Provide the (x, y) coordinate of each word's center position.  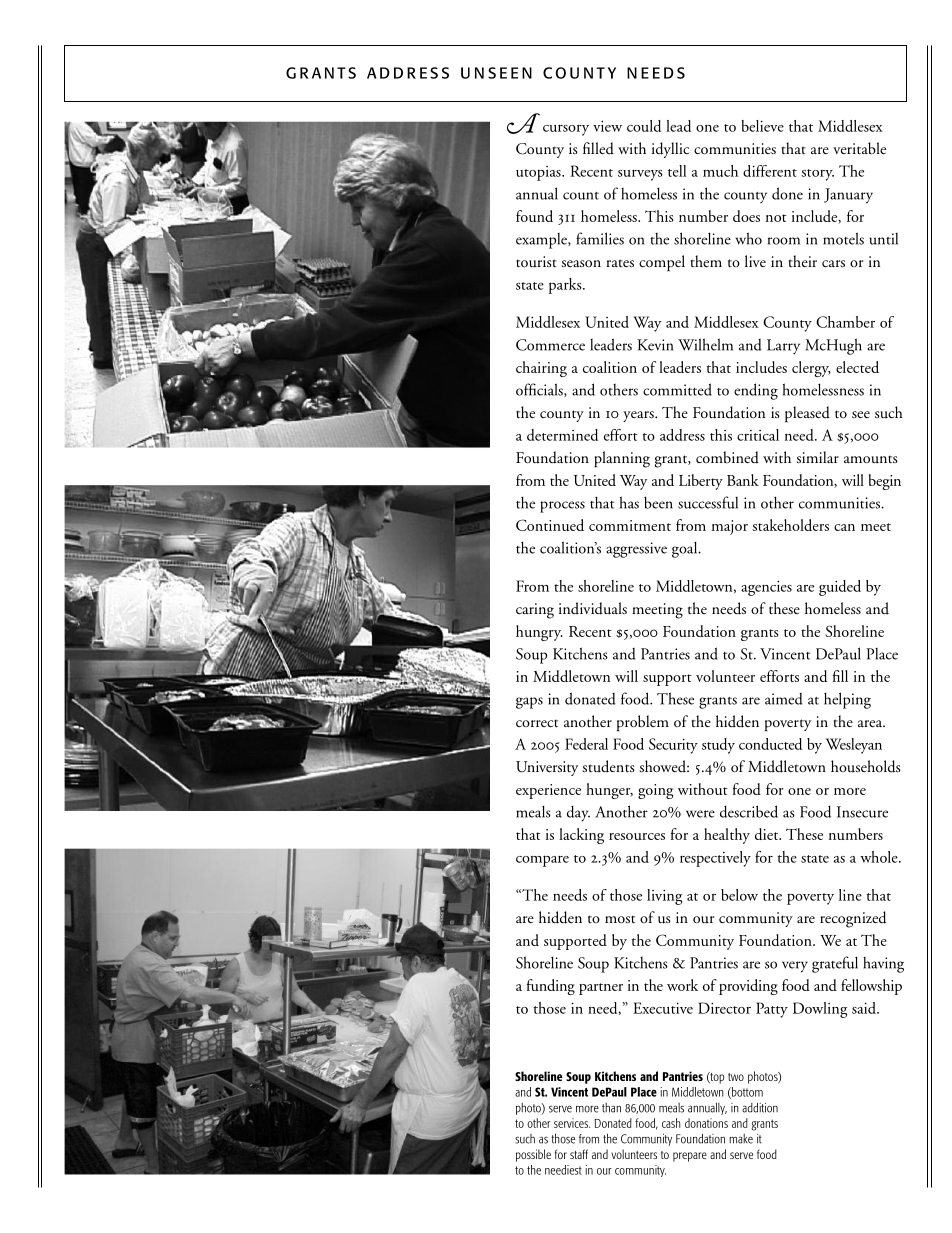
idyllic (671, 150)
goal (686, 549)
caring (535, 611)
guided (840, 588)
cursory (566, 130)
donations (706, 1123)
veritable (859, 148)
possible (533, 1155)
